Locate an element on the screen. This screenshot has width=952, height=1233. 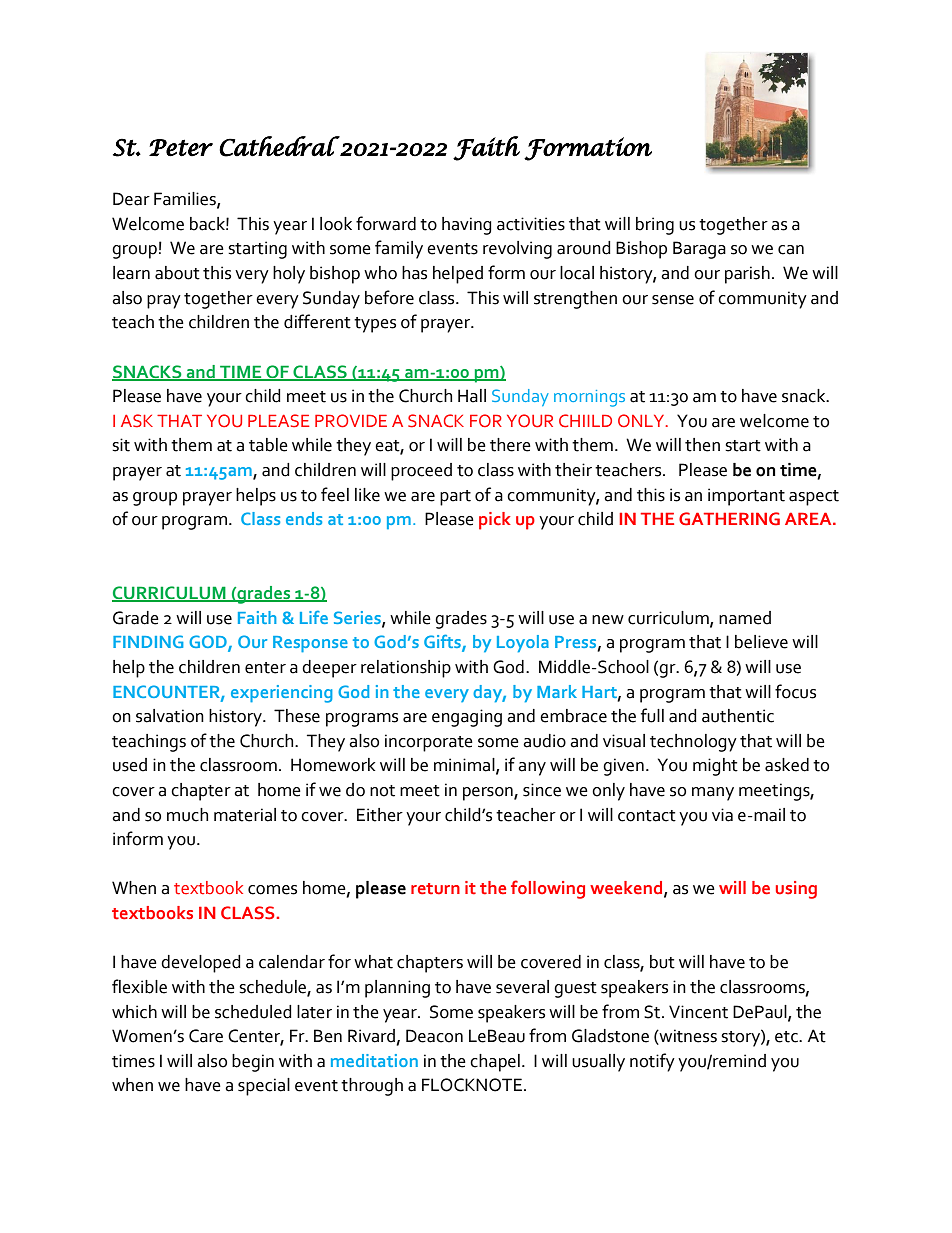
FINDING is located at coordinates (148, 641).
